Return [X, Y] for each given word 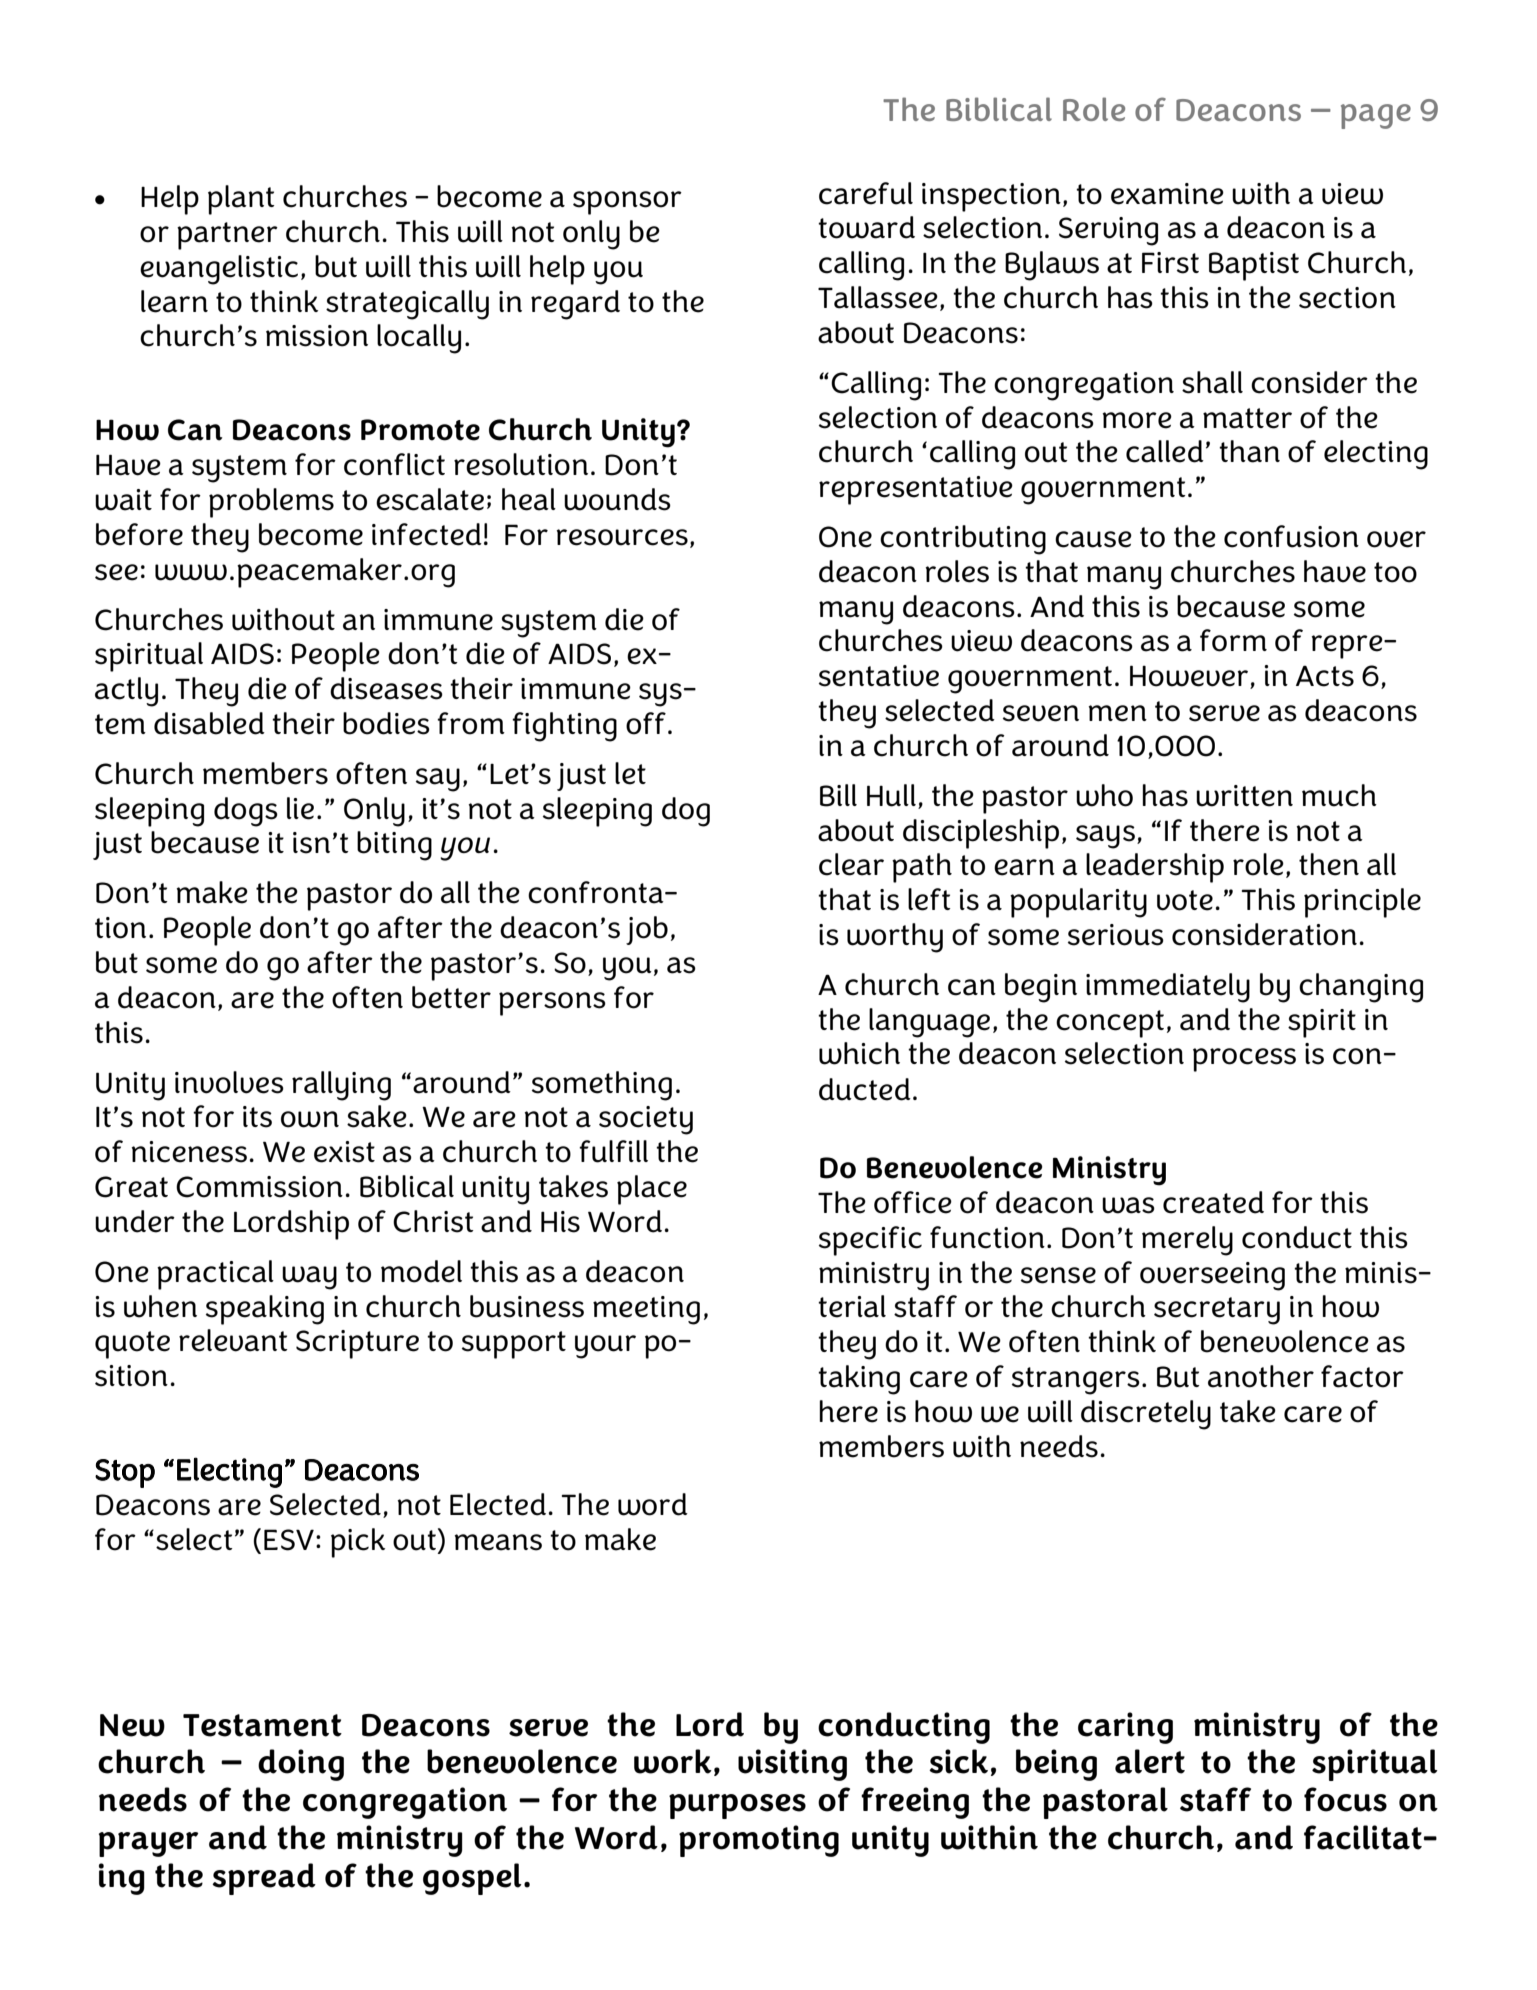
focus [1345, 1799]
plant [241, 200]
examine [1167, 194]
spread [264, 1879]
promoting [759, 1841]
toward [866, 227]
